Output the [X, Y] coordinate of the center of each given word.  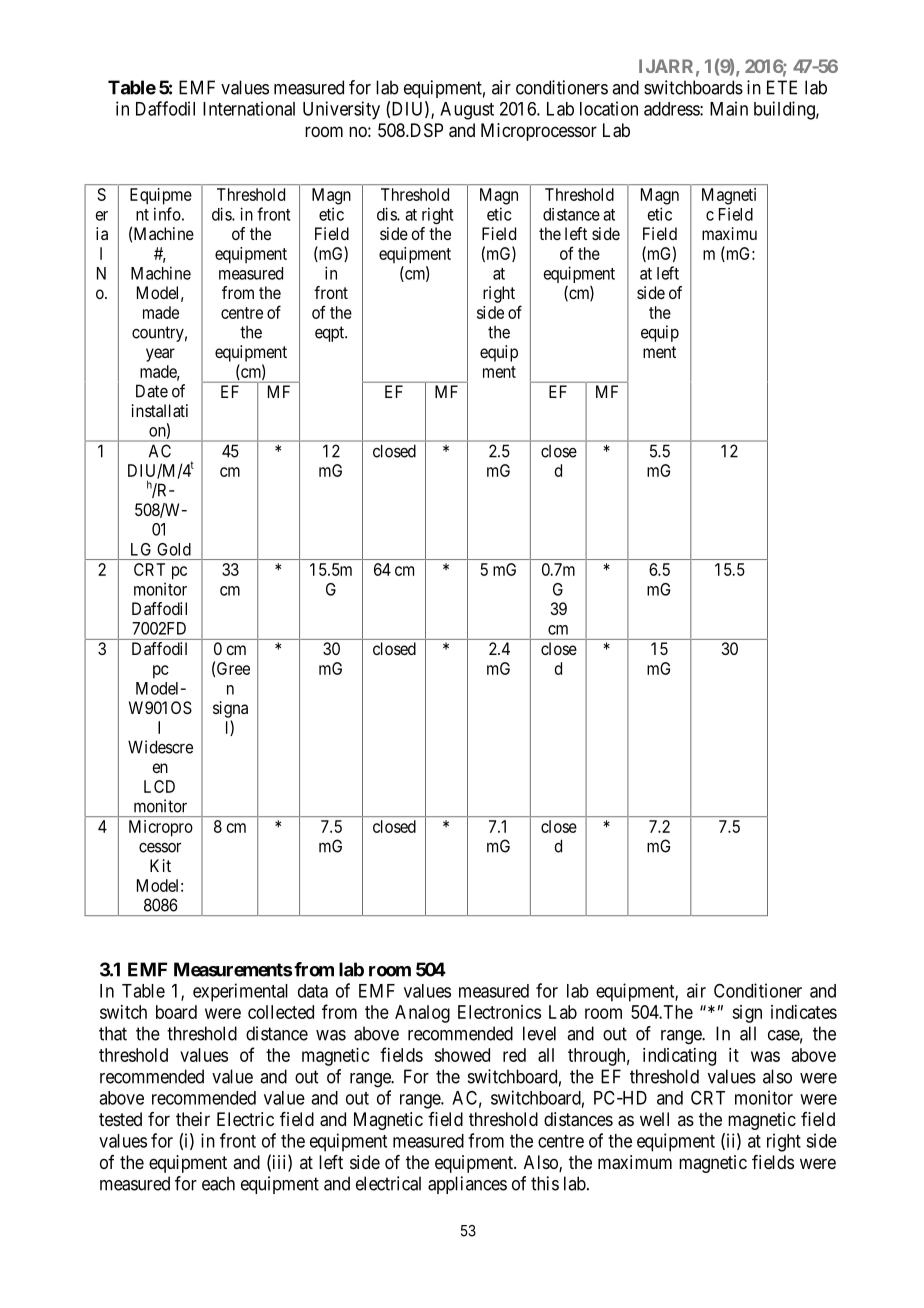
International [249, 108]
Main [729, 108]
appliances [467, 1185]
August [467, 111]
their [193, 1119]
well [654, 1119]
